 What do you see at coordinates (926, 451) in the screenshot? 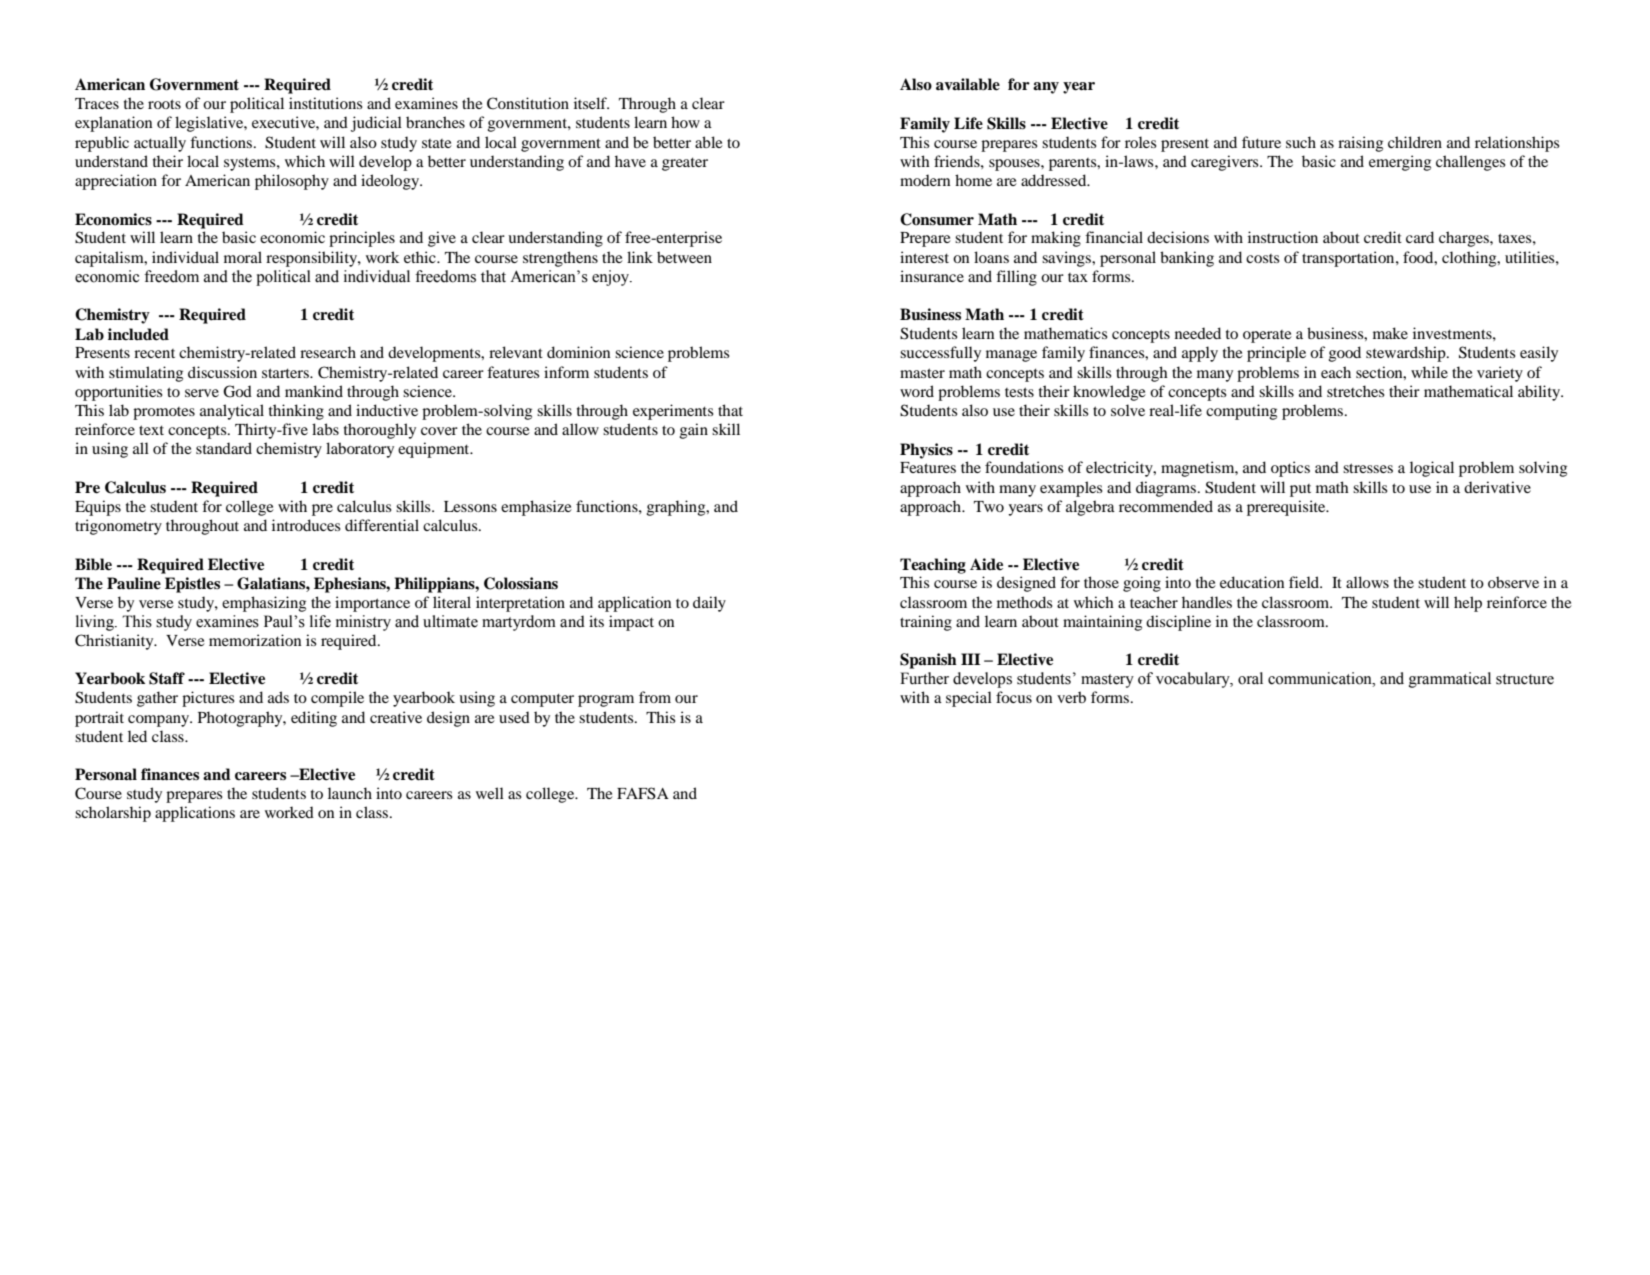
I see `Physics` at bounding box center [926, 451].
